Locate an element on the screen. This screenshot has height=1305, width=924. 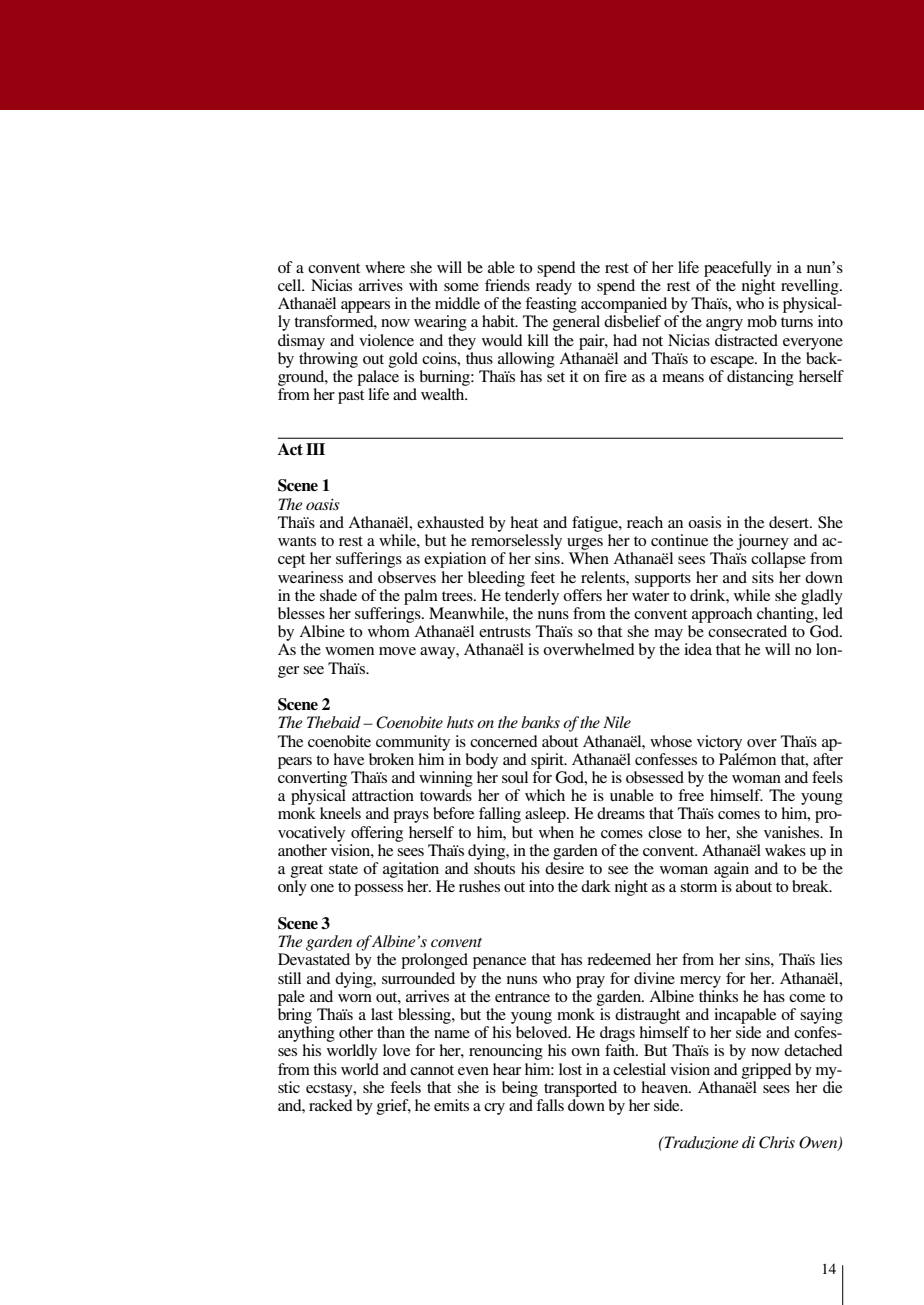
falls is located at coordinates (550, 1105).
